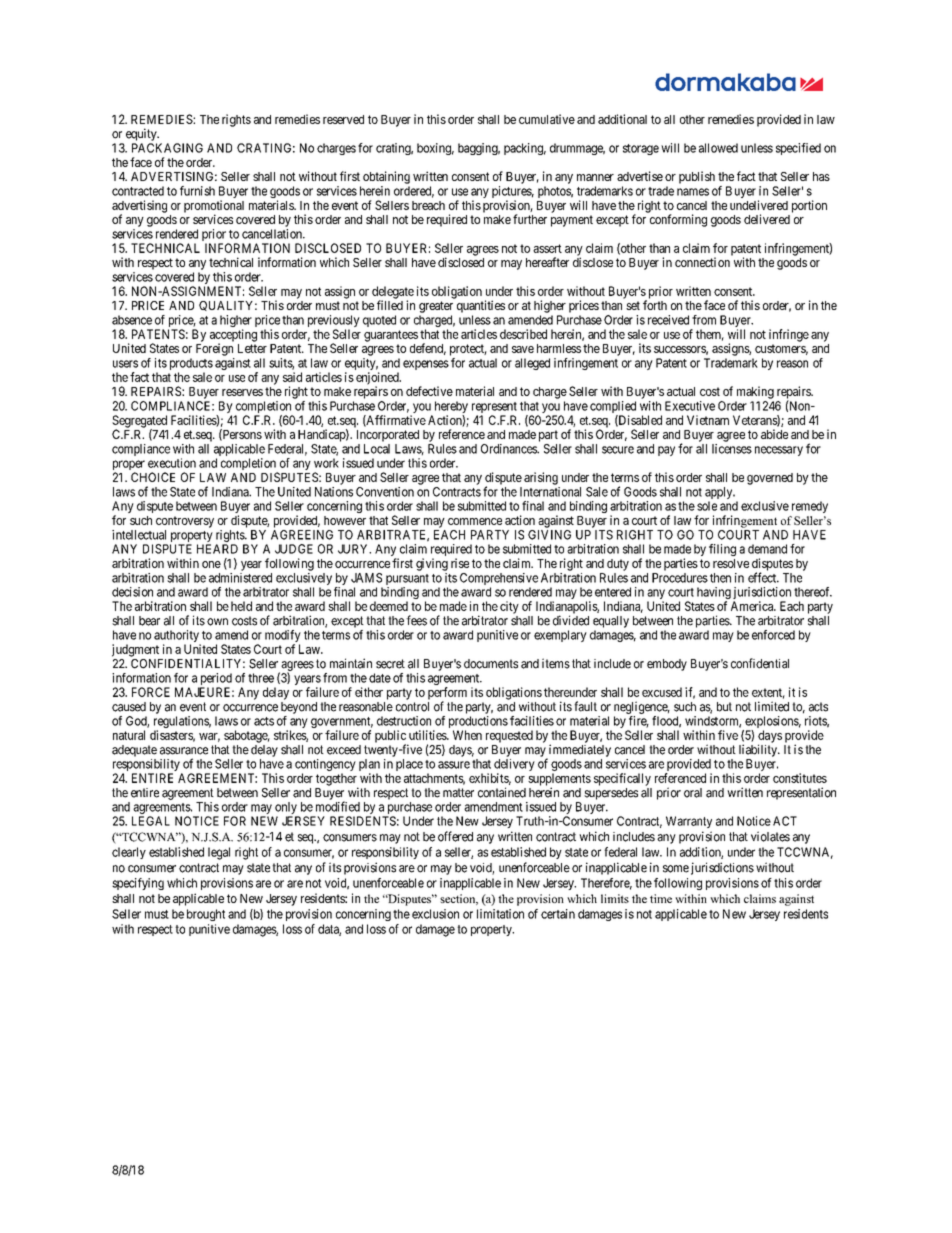 This screenshot has width=952, height=1233. I want to click on hereby, so click(450, 408).
